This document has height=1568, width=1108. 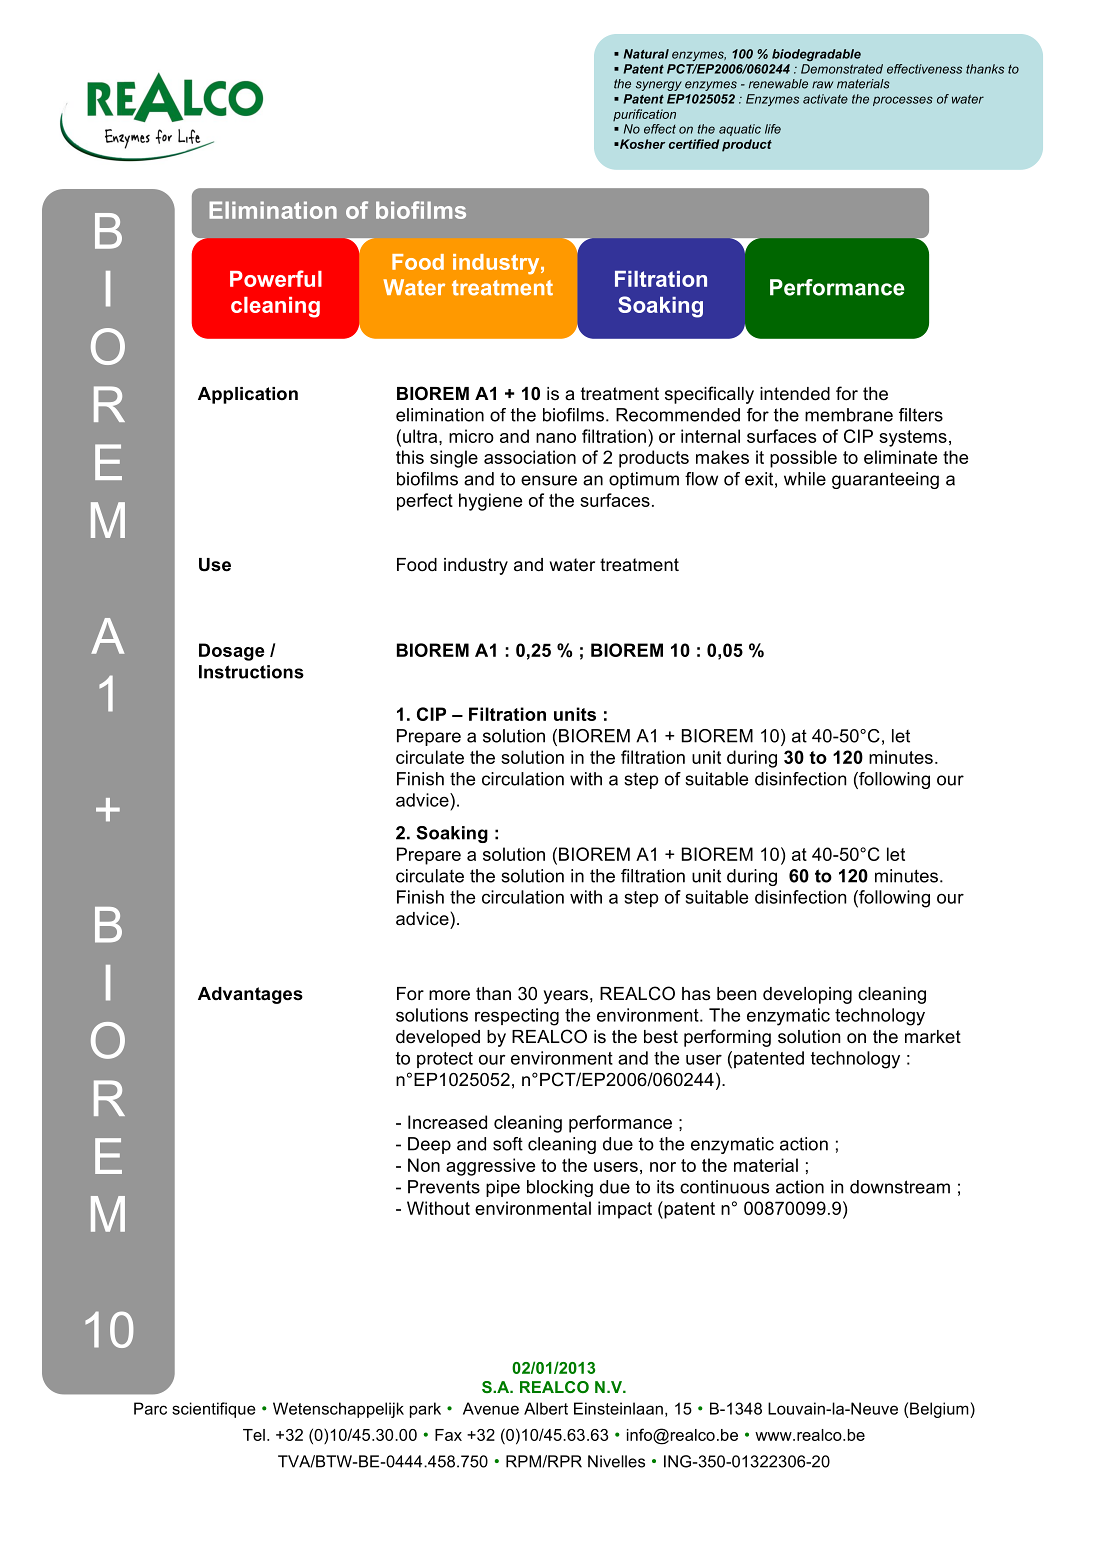 What do you see at coordinates (276, 278) in the document?
I see `Powerful` at bounding box center [276, 278].
